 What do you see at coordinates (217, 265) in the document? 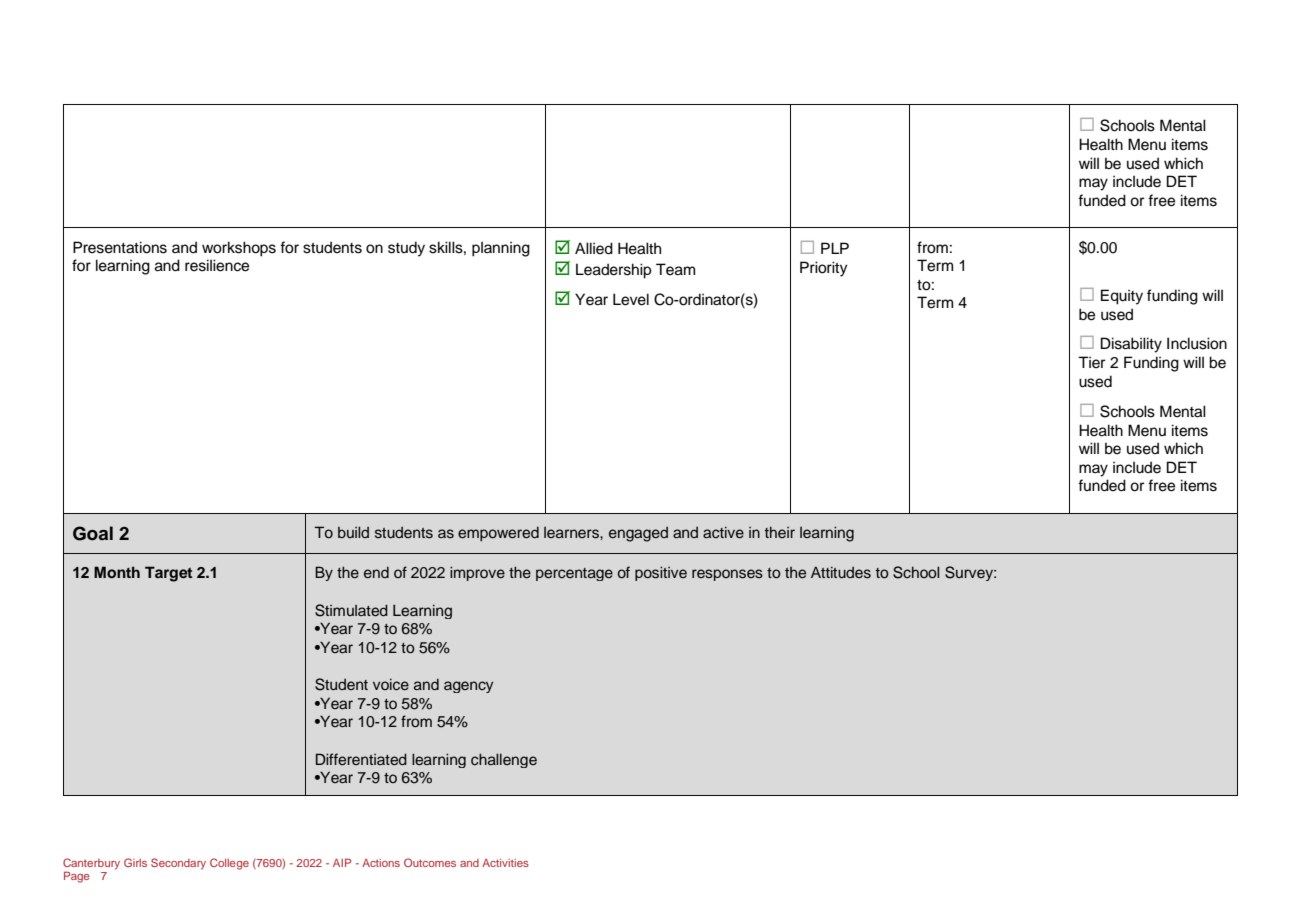
I see `resilience` at bounding box center [217, 265].
